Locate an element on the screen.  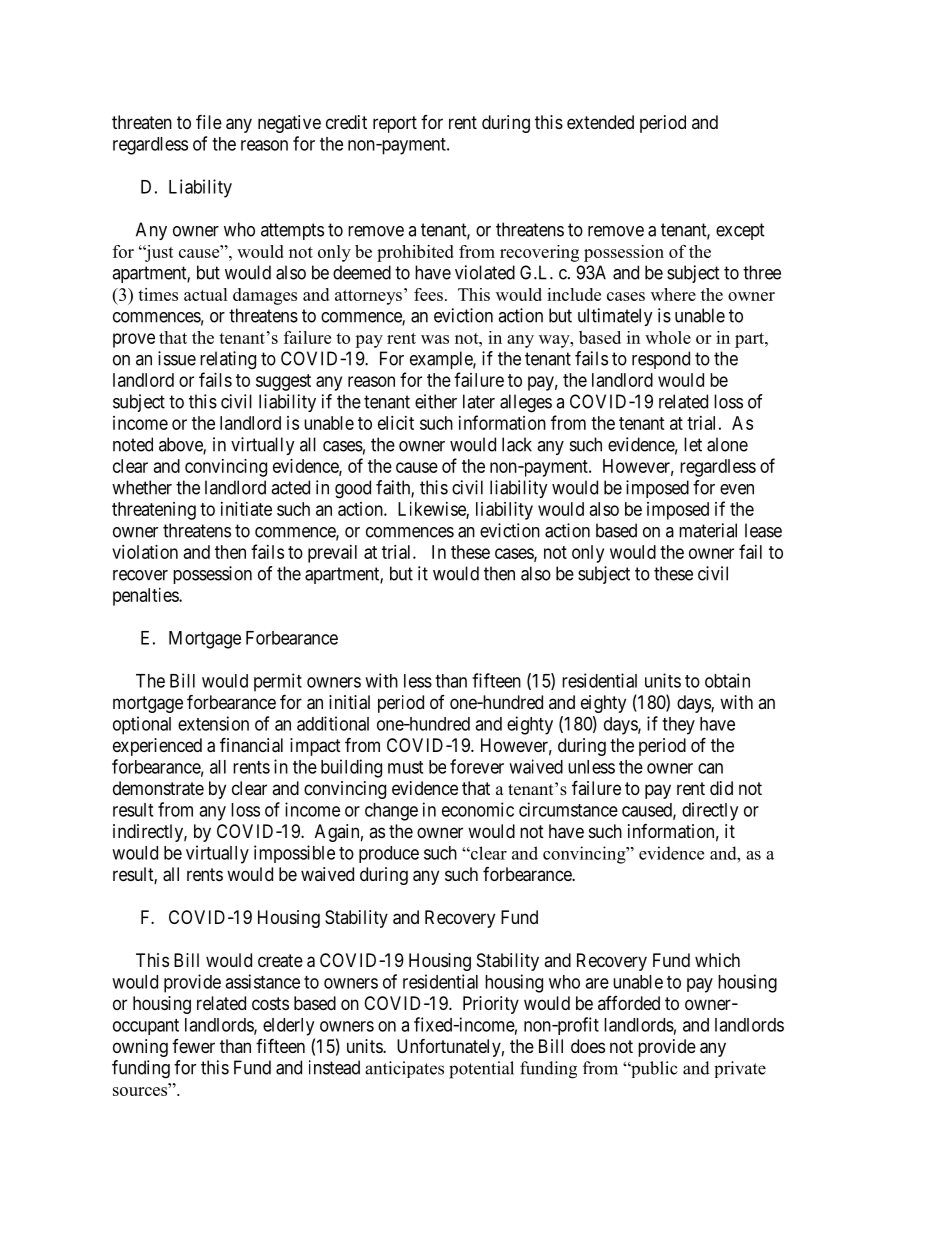
noted is located at coordinates (133, 444).
